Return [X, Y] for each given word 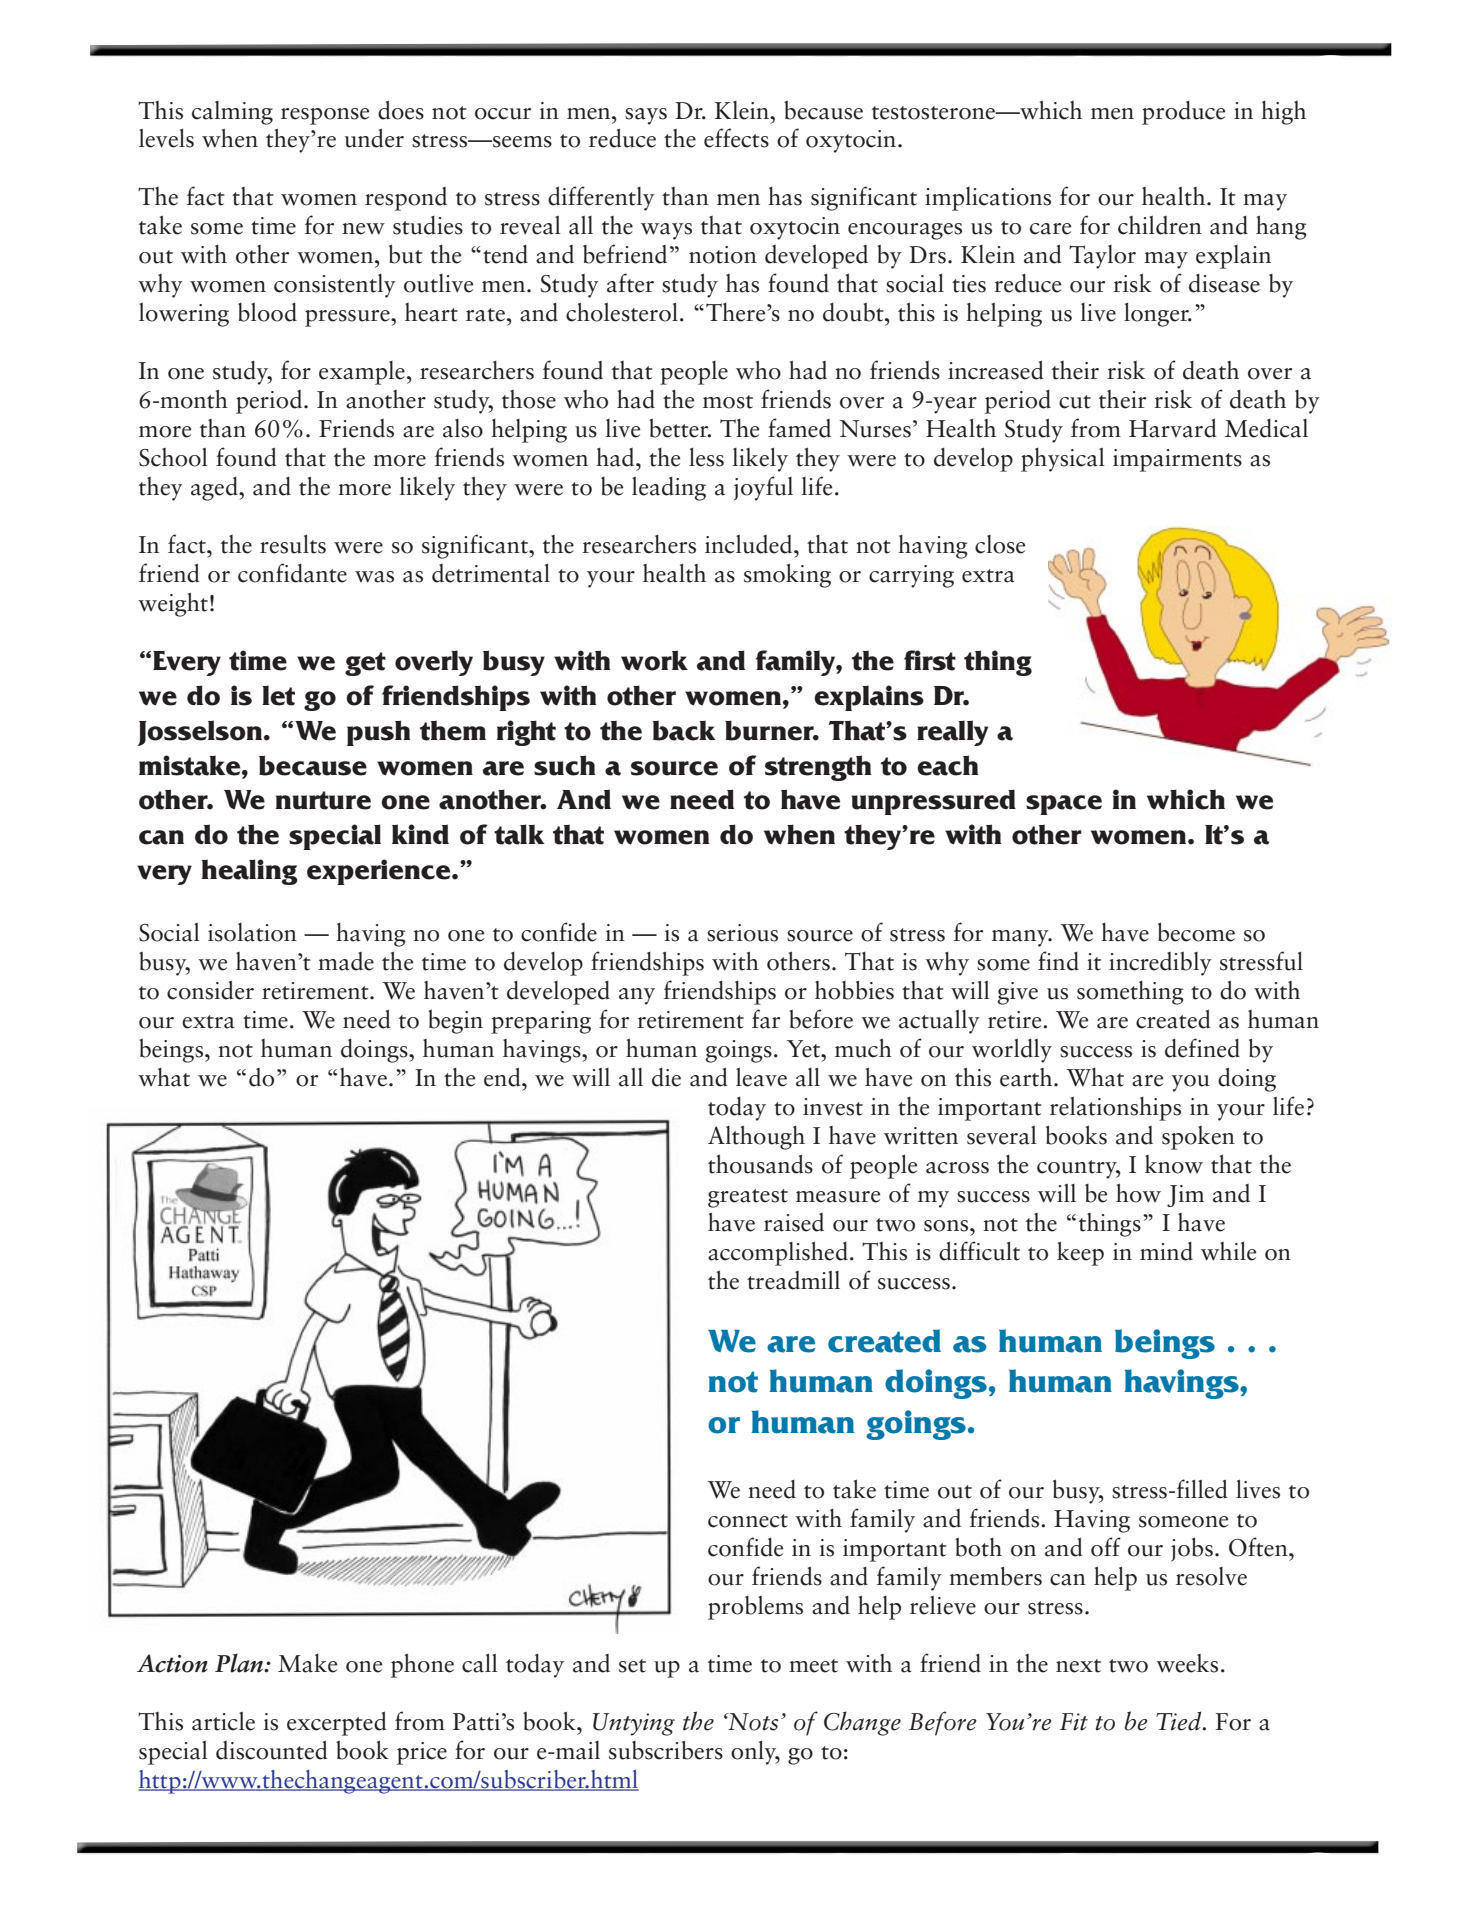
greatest [748, 1198]
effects [736, 138]
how [1138, 1193]
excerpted [337, 1723]
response [325, 116]
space [1064, 805]
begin [455, 1022]
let [278, 695]
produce [1183, 113]
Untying [634, 1724]
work [654, 660]
